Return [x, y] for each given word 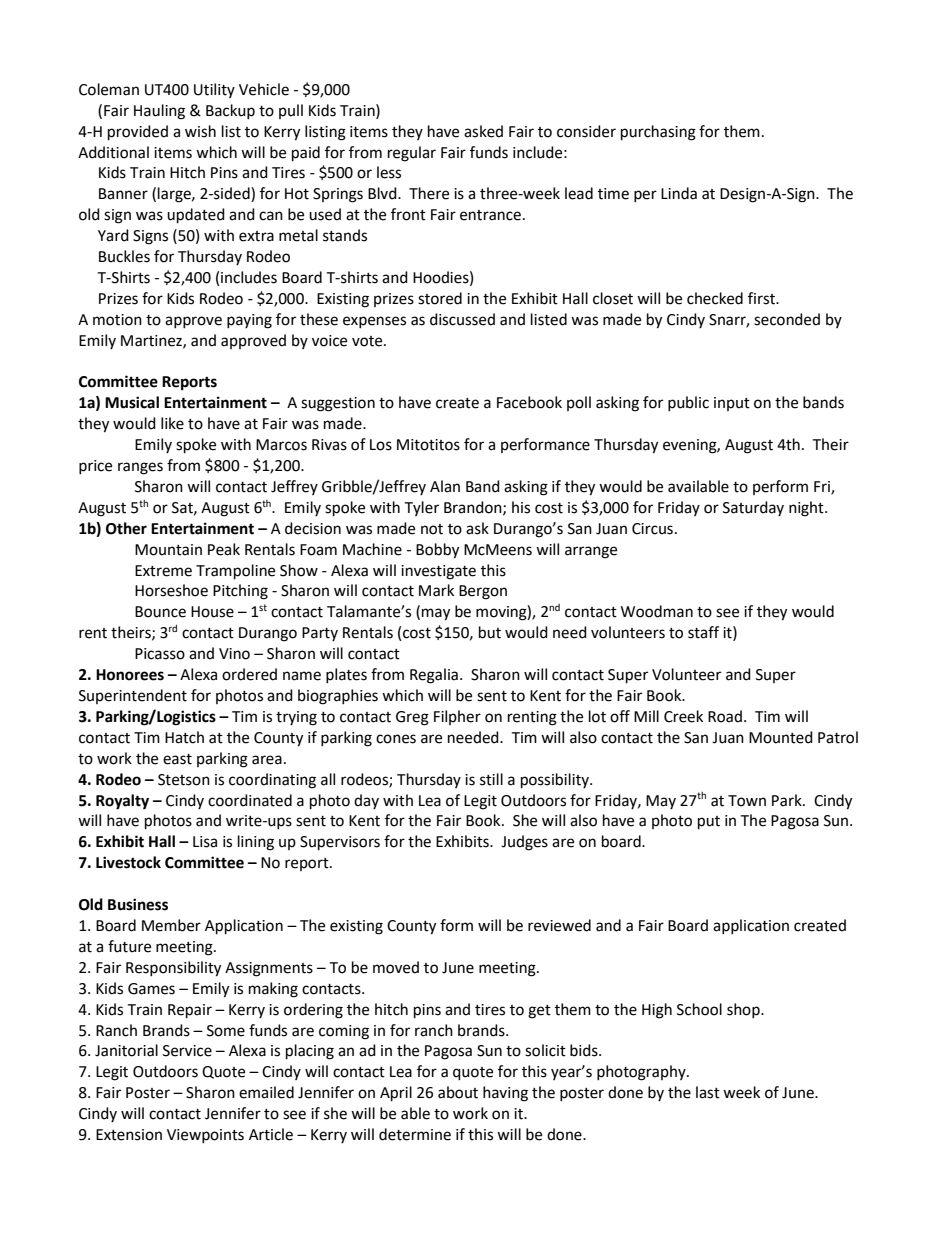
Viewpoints [205, 1136]
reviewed [559, 925]
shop [744, 1010]
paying [249, 321]
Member [171, 925]
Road [725, 716]
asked [483, 131]
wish [200, 131]
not [432, 529]
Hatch [184, 737]
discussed [462, 319]
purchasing [658, 133]
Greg [412, 718]
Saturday [753, 508]
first [762, 298]
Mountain [168, 550]
